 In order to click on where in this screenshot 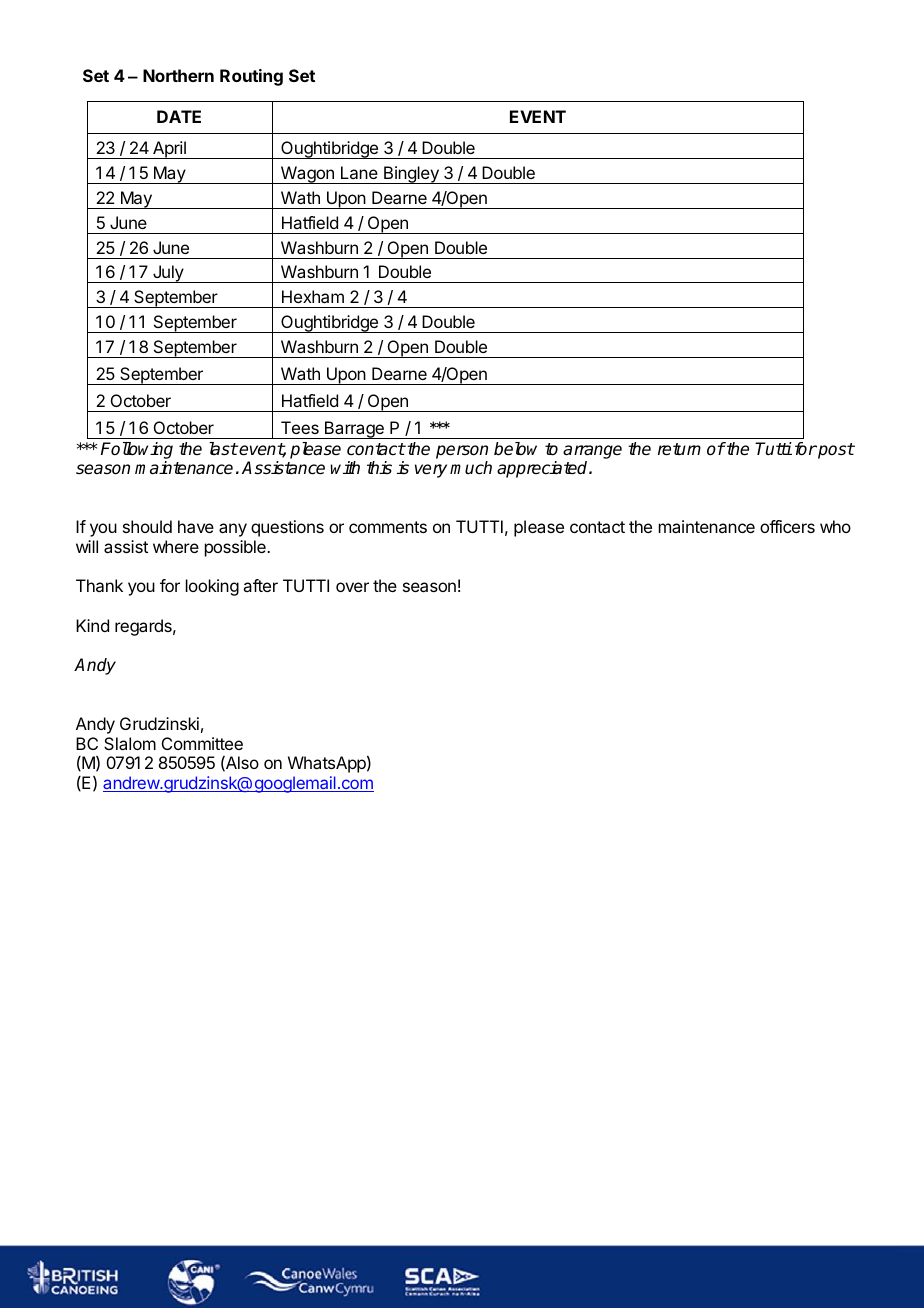, I will do `click(176, 546)`.
